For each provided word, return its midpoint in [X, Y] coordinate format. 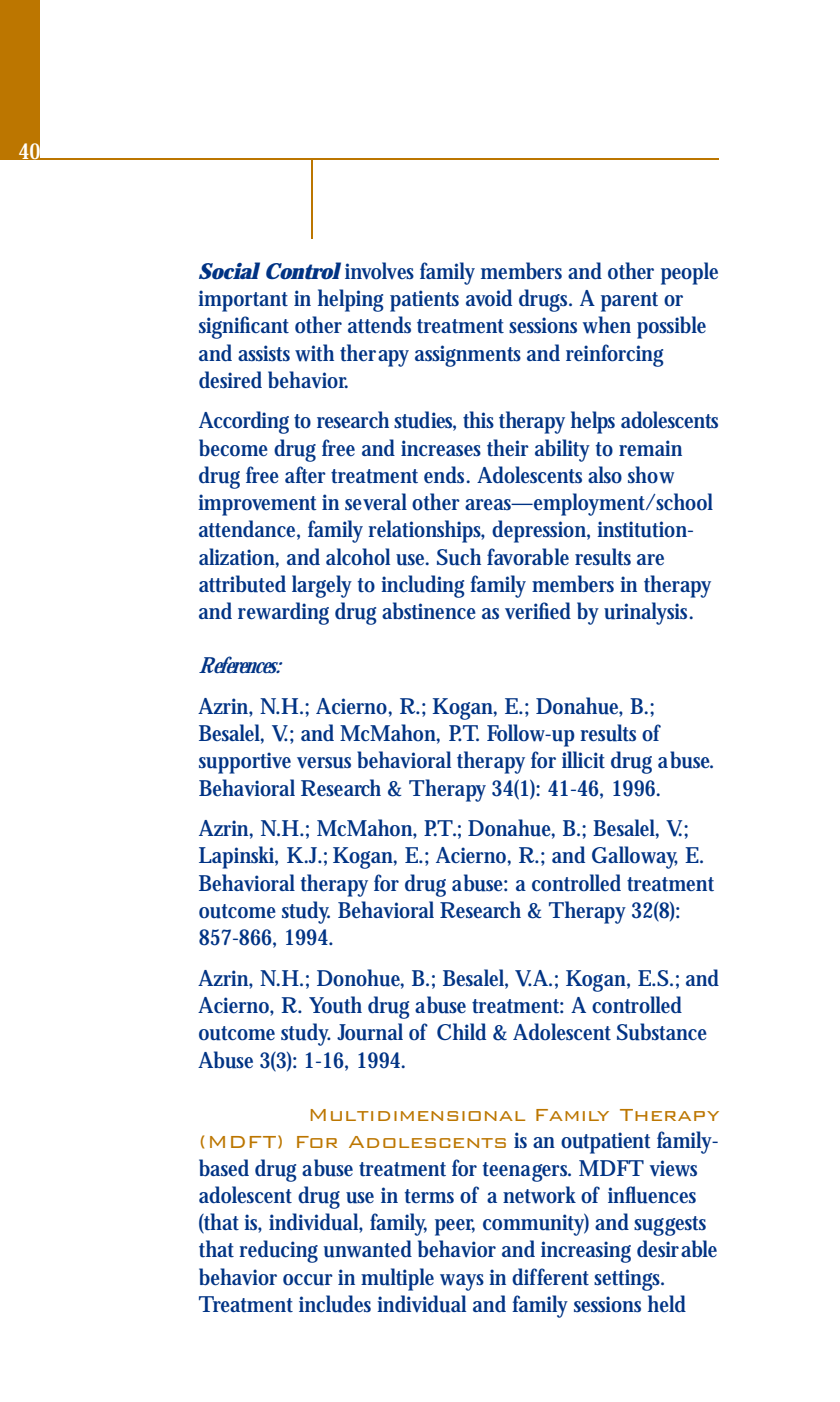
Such [459, 557]
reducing [278, 1251]
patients [424, 301]
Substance [662, 1032]
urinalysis [648, 613]
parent [629, 302]
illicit [583, 760]
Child [461, 1031]
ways [462, 1282]
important [243, 301]
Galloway [635, 857]
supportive [245, 763]
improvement [257, 505]
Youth [335, 1005]
